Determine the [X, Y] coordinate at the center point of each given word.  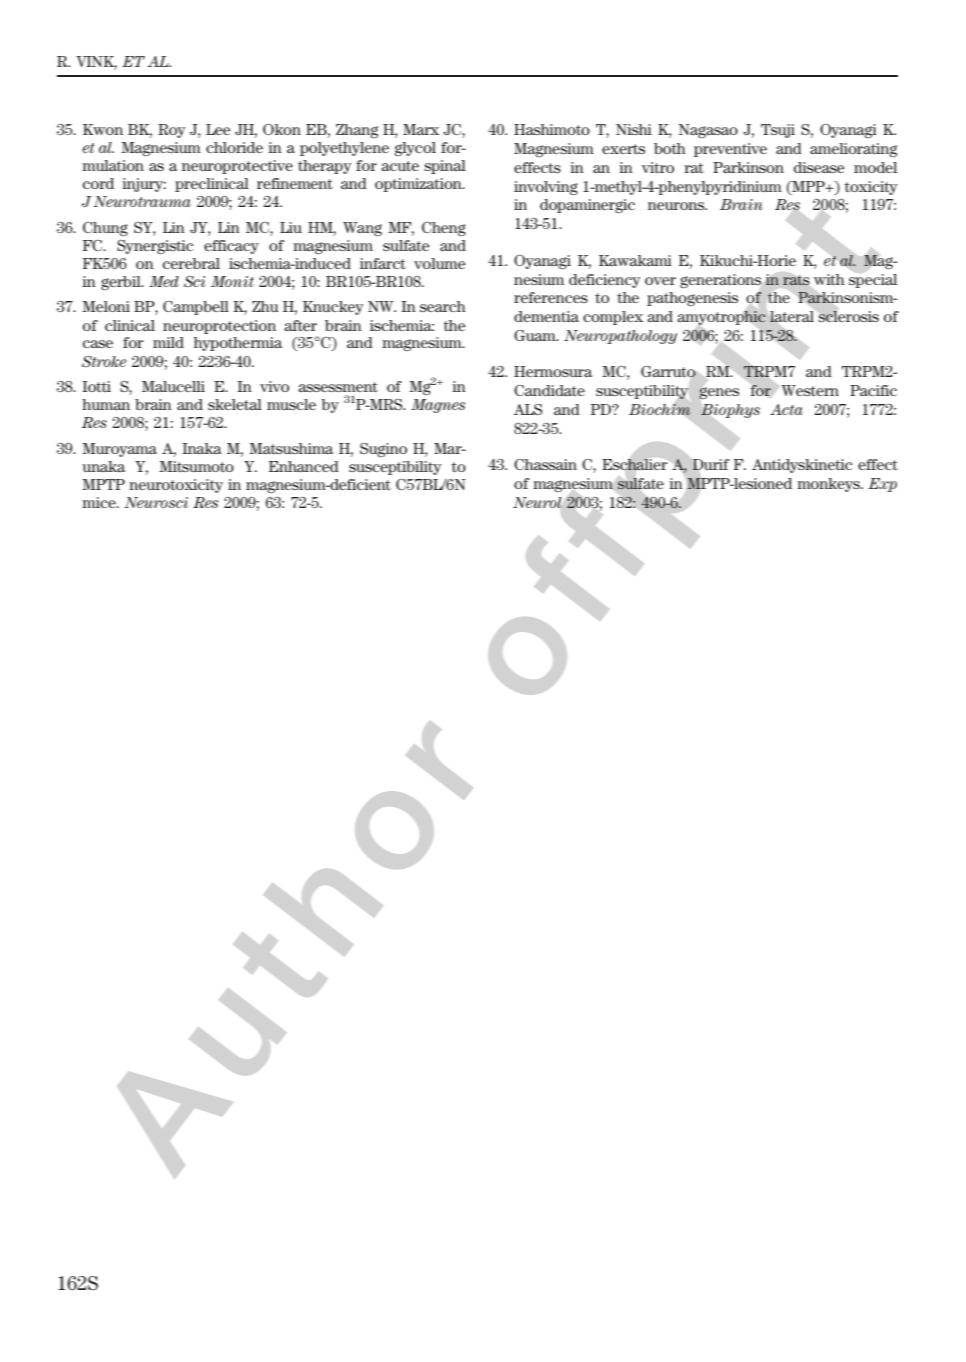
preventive [730, 150]
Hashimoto [552, 129]
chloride [234, 147]
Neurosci [156, 502]
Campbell [196, 308]
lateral [791, 317]
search [443, 306]
